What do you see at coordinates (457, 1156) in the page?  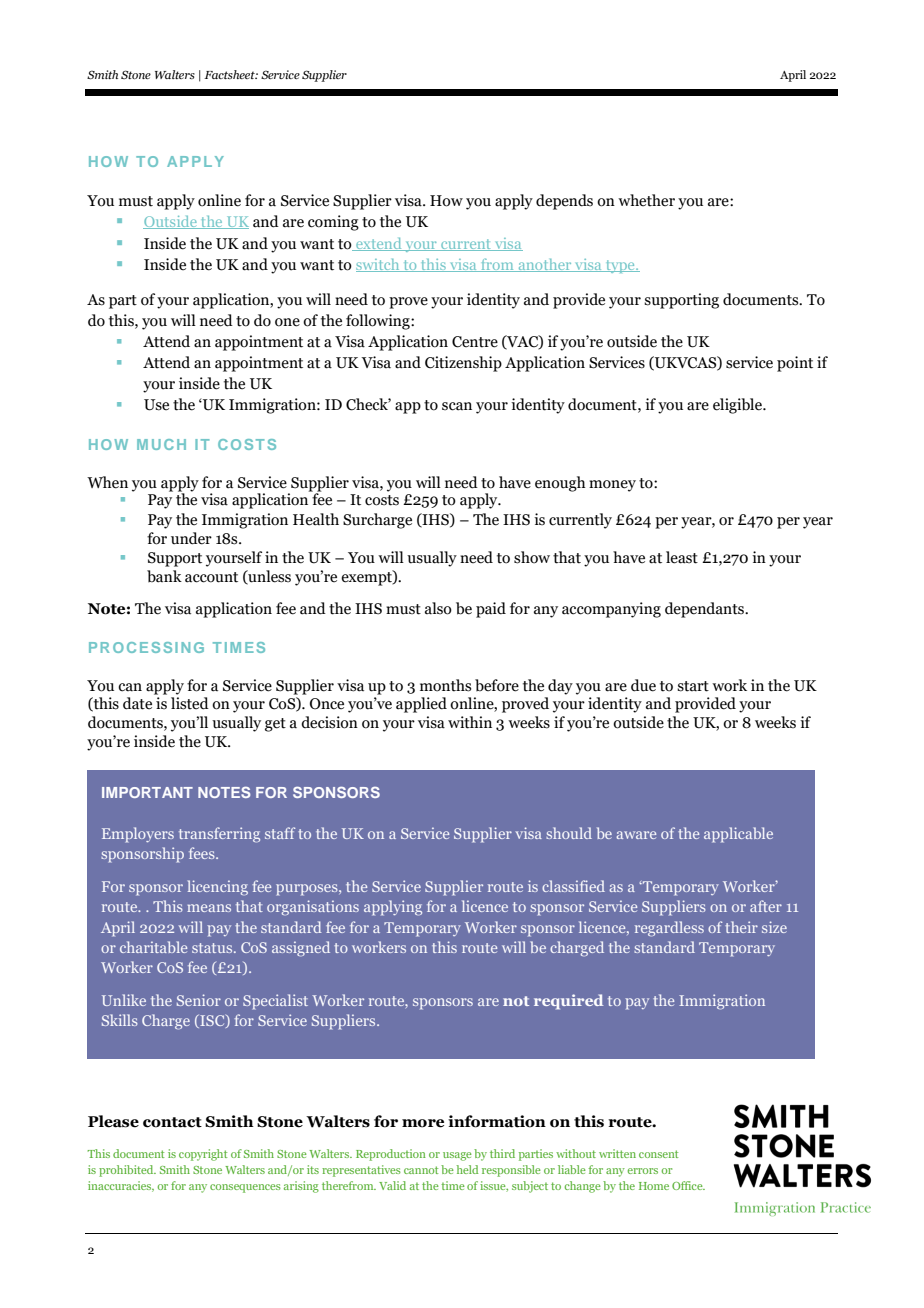 I see `usage` at bounding box center [457, 1156].
